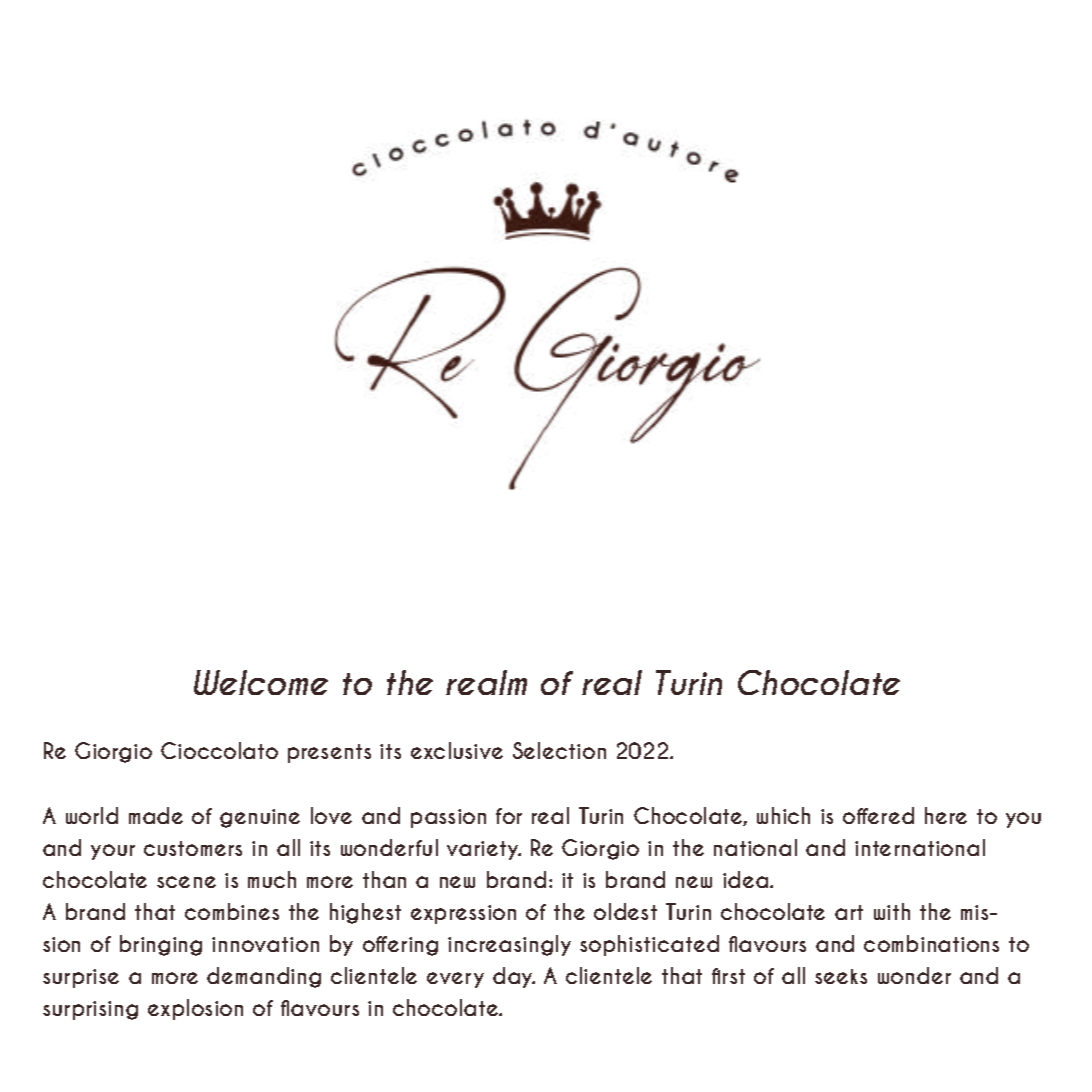  What do you see at coordinates (783, 815) in the document?
I see `which` at bounding box center [783, 815].
